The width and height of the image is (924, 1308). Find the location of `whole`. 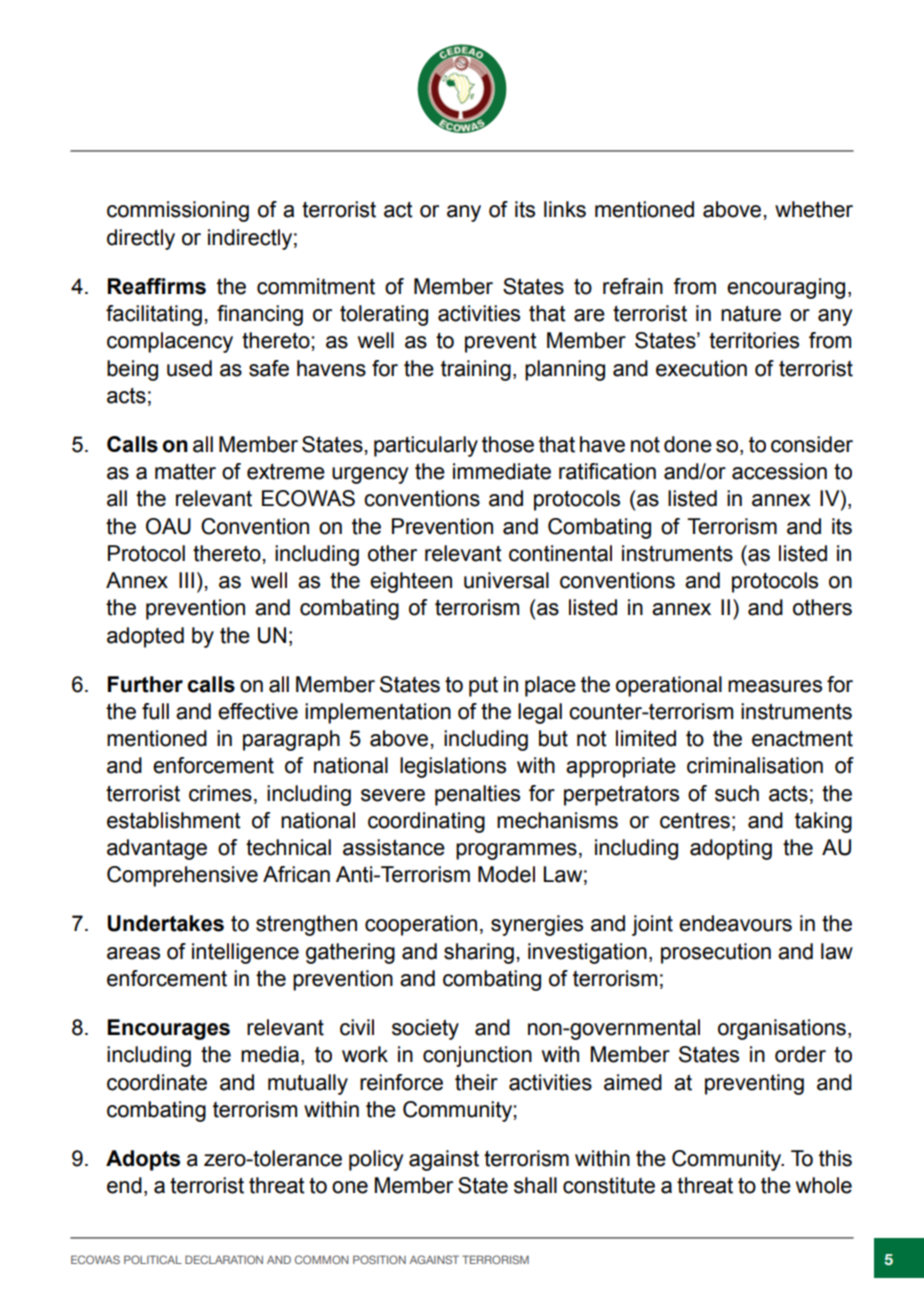

whole is located at coordinates (824, 1185).
